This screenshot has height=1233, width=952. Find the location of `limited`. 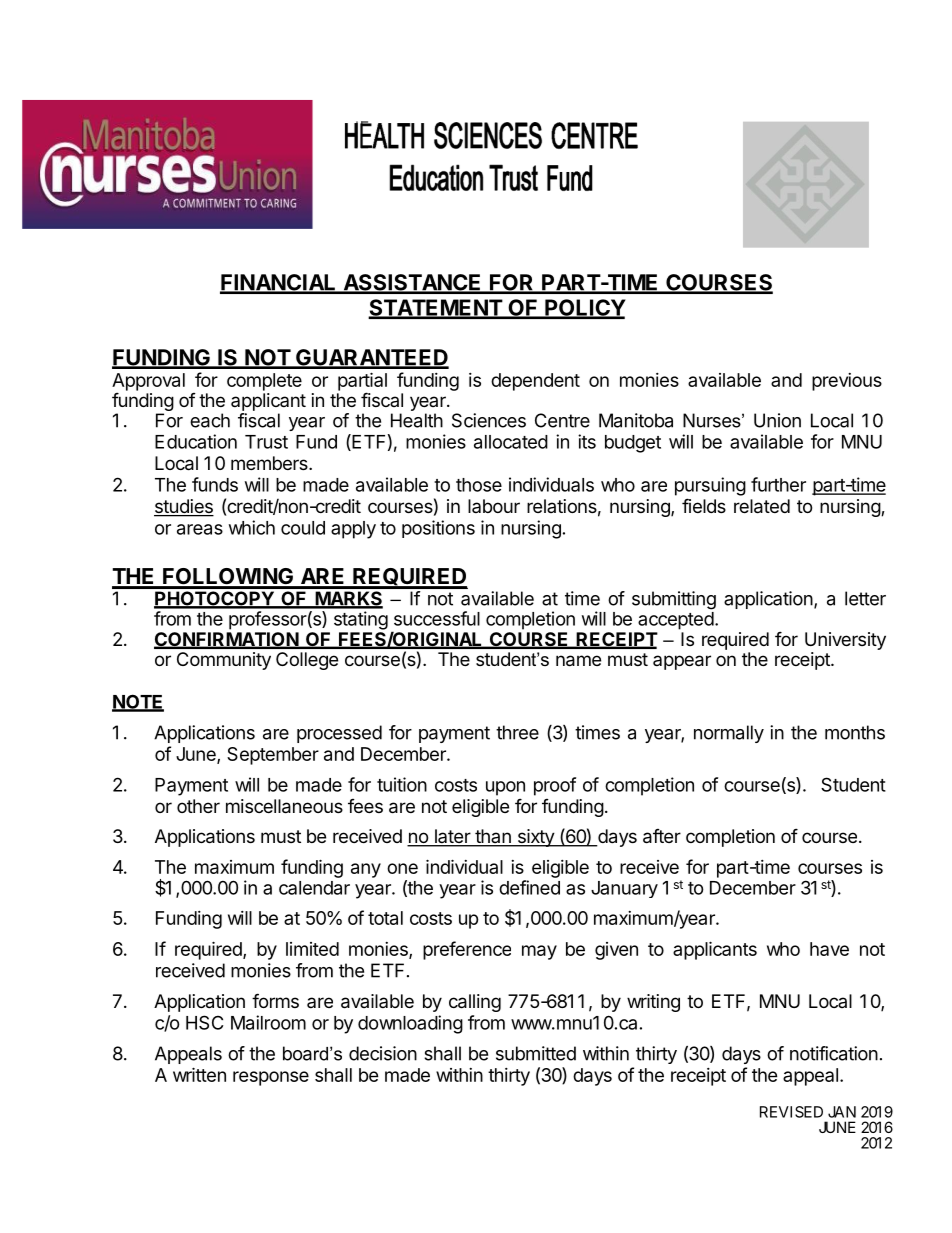

limited is located at coordinates (312, 949).
